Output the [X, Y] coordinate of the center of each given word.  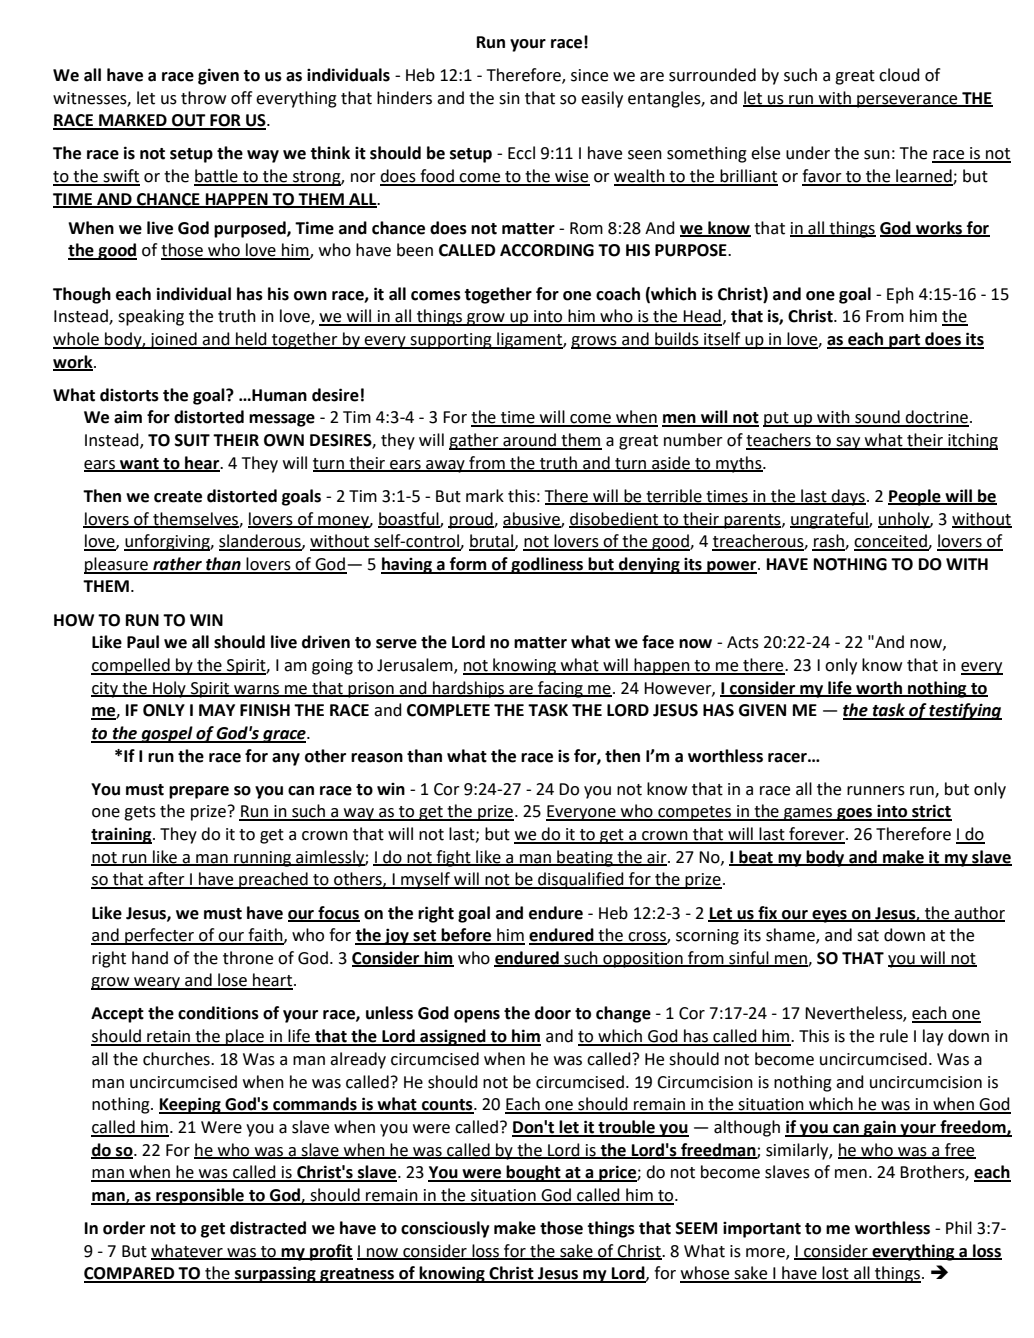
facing [560, 689]
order [124, 1228]
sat [868, 936]
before [466, 936]
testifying [965, 711]
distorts [129, 395]
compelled [131, 666]
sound [877, 418]
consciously [445, 1229]
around [530, 441]
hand [150, 958]
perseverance [907, 101]
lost [836, 1274]
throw [203, 98]
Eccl [521, 153]
